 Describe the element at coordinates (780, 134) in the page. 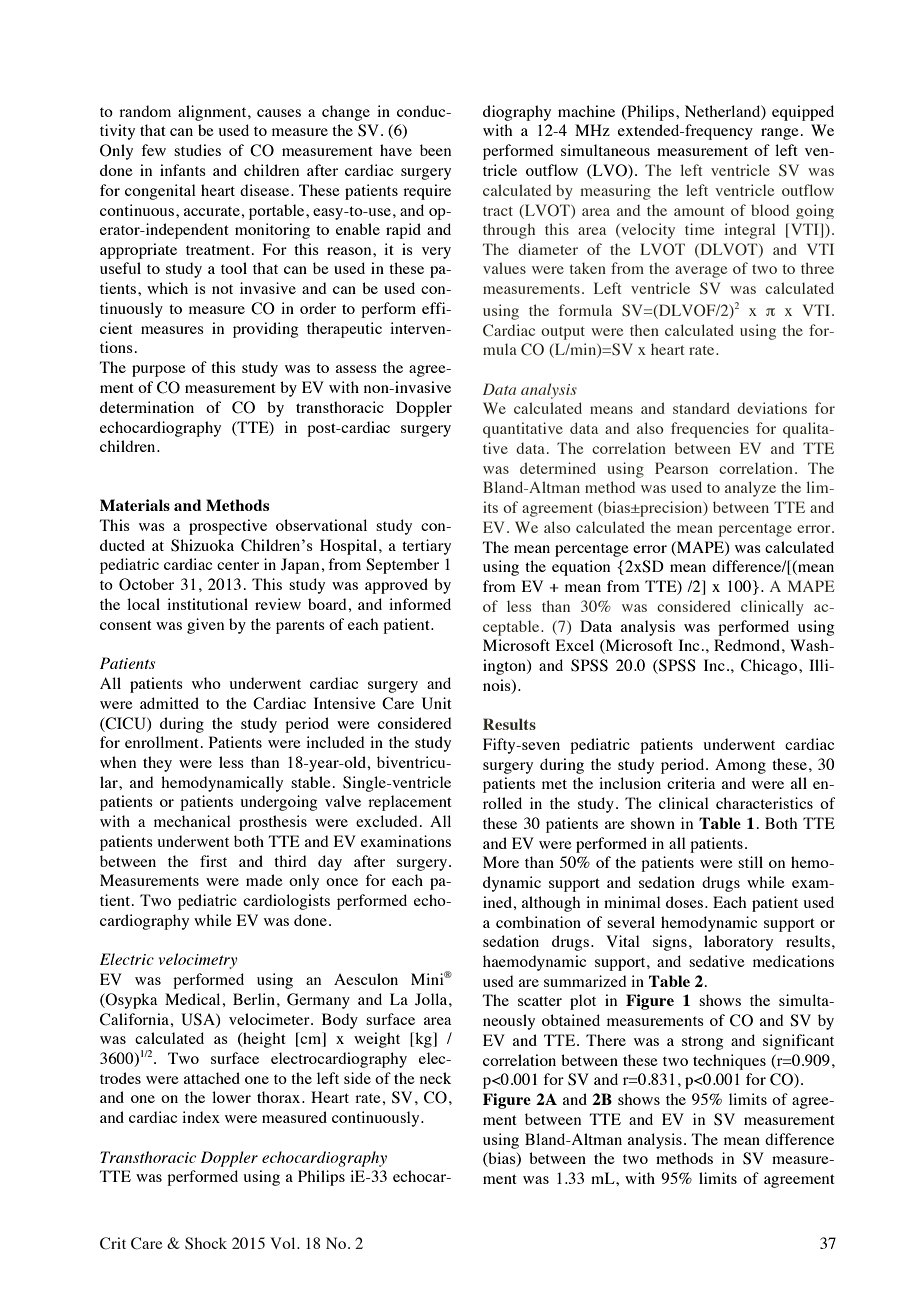

I see `range` at that location.
